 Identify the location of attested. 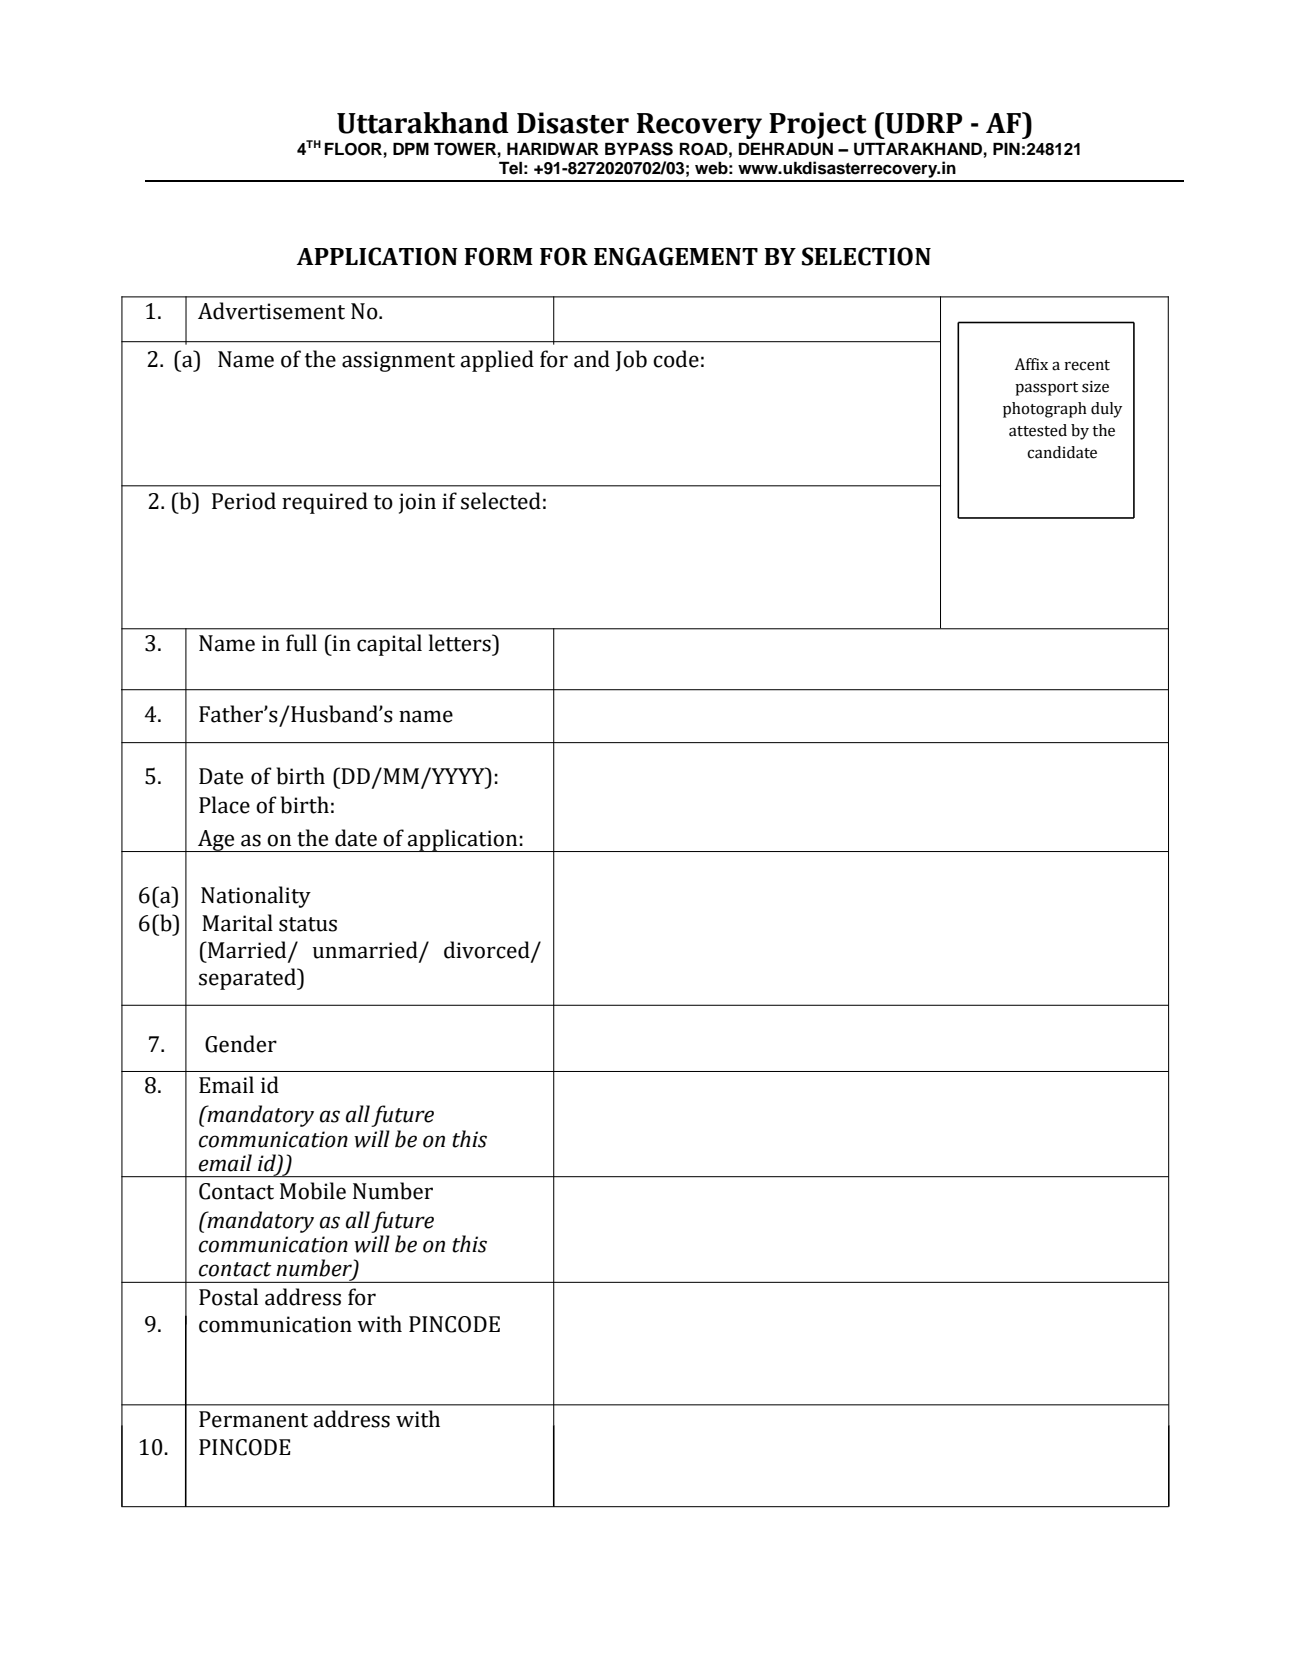
(1038, 430).
